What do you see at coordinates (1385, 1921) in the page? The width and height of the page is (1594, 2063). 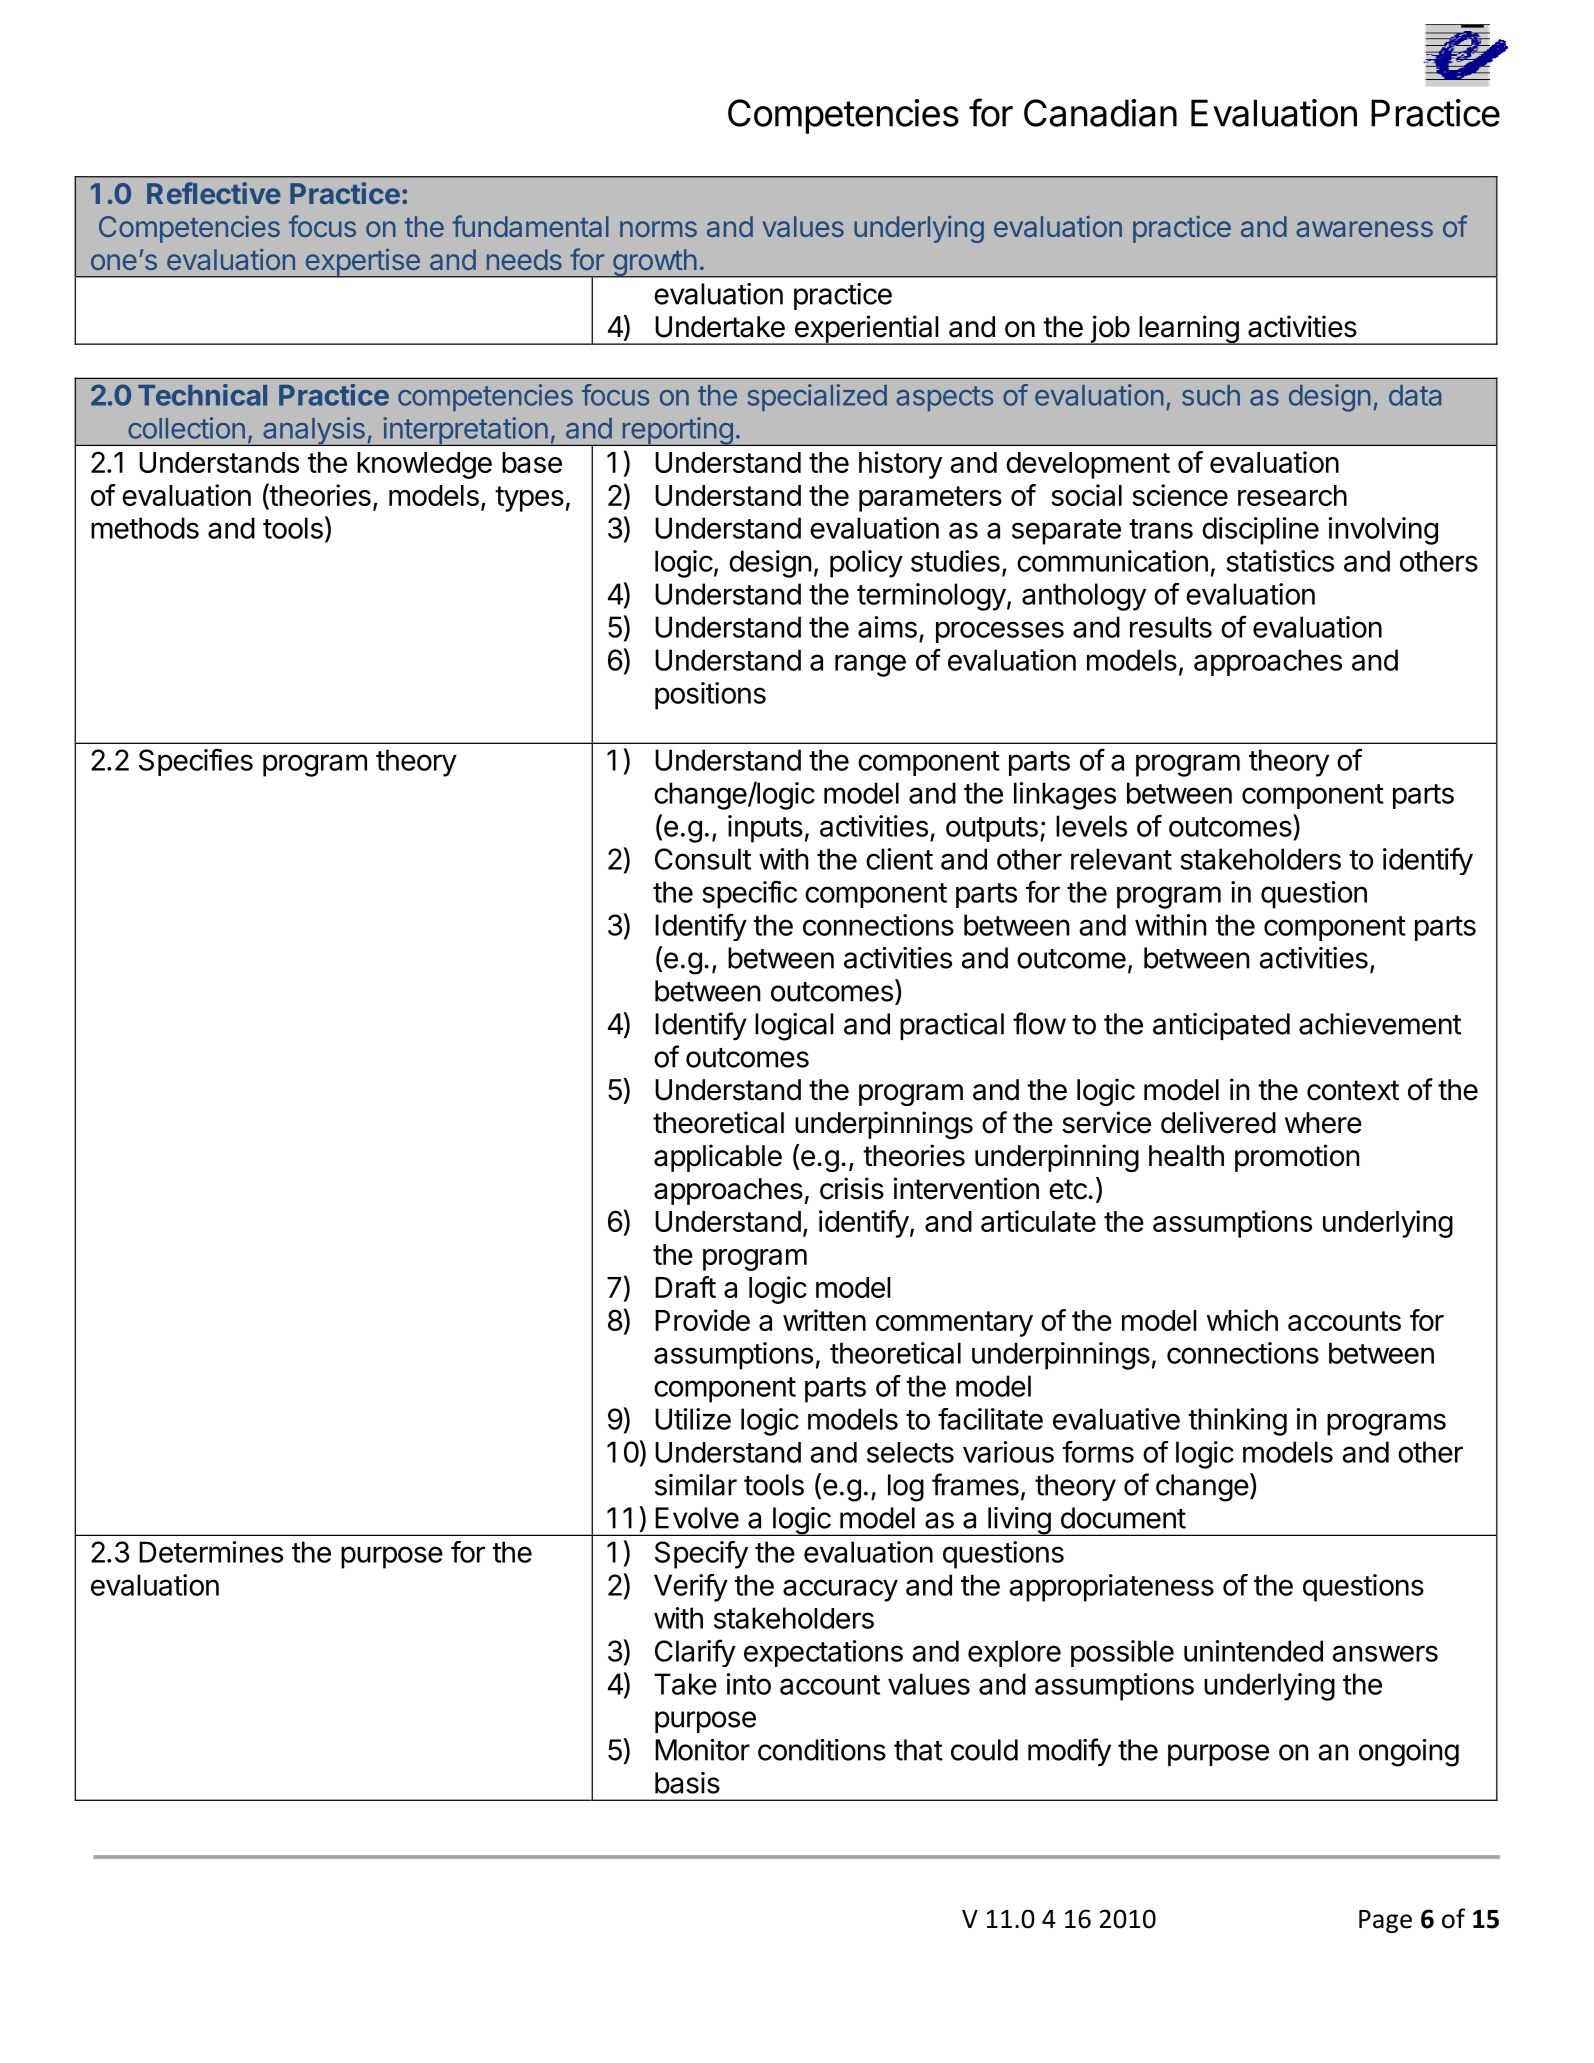 I see `Page` at bounding box center [1385, 1921].
